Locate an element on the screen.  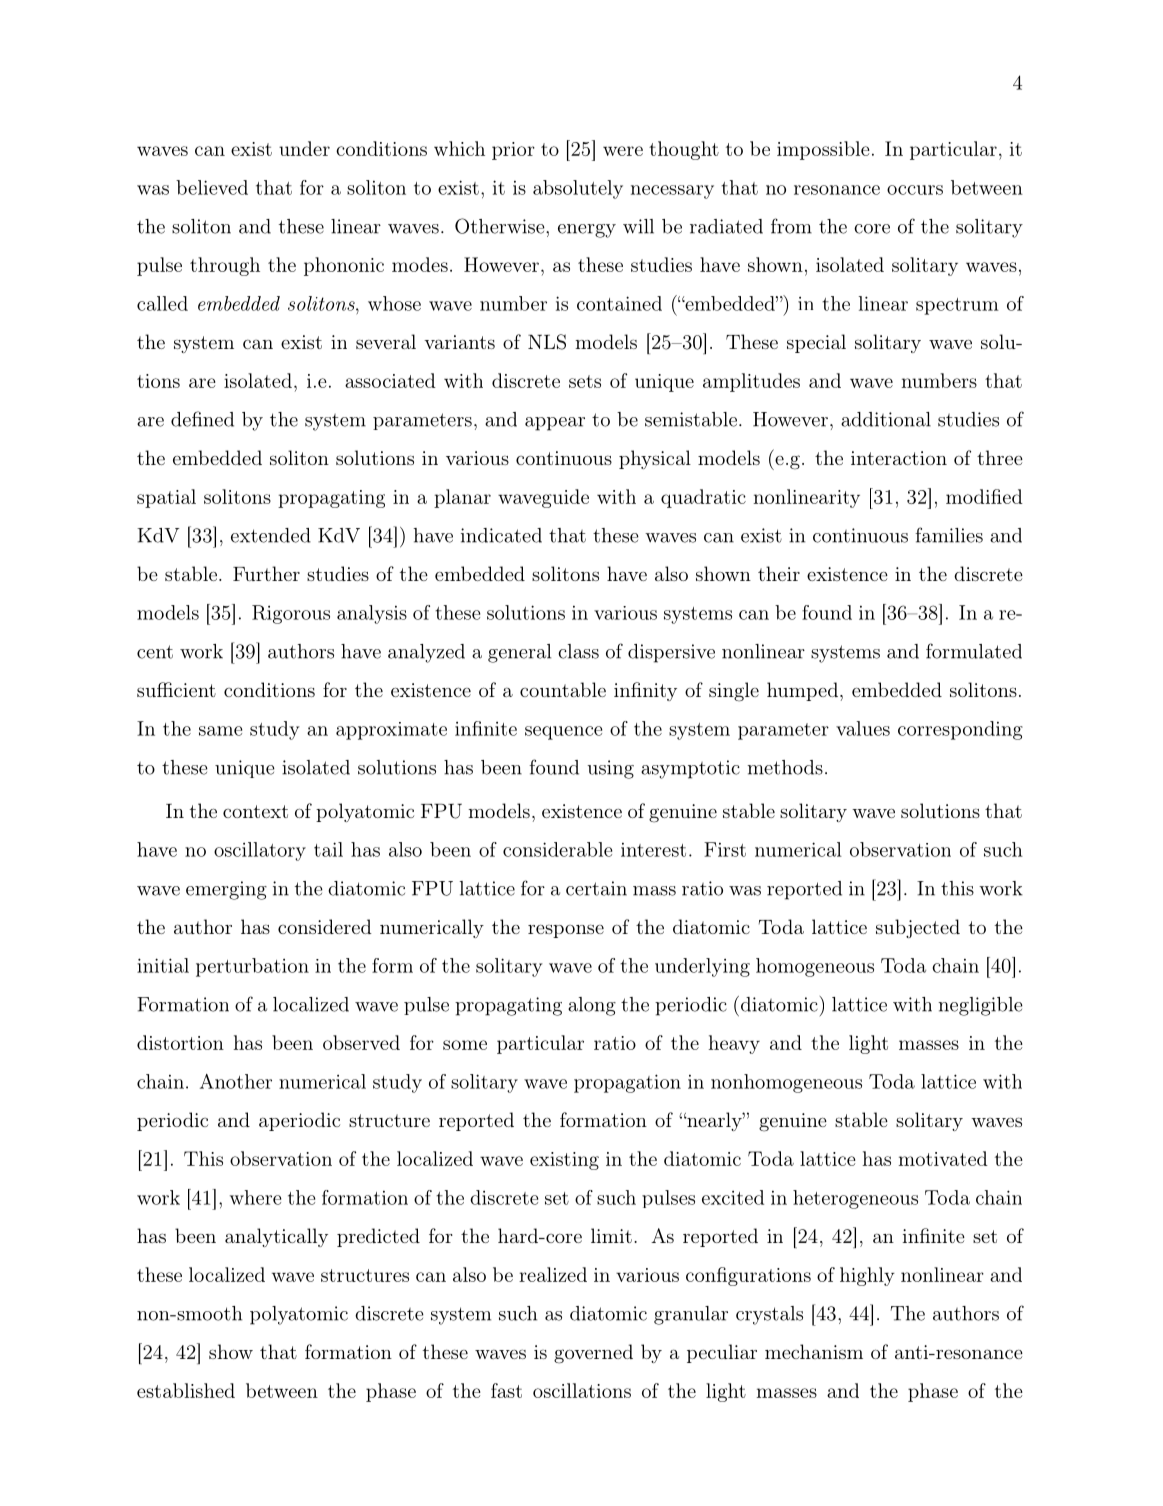
occurs is located at coordinates (915, 190).
